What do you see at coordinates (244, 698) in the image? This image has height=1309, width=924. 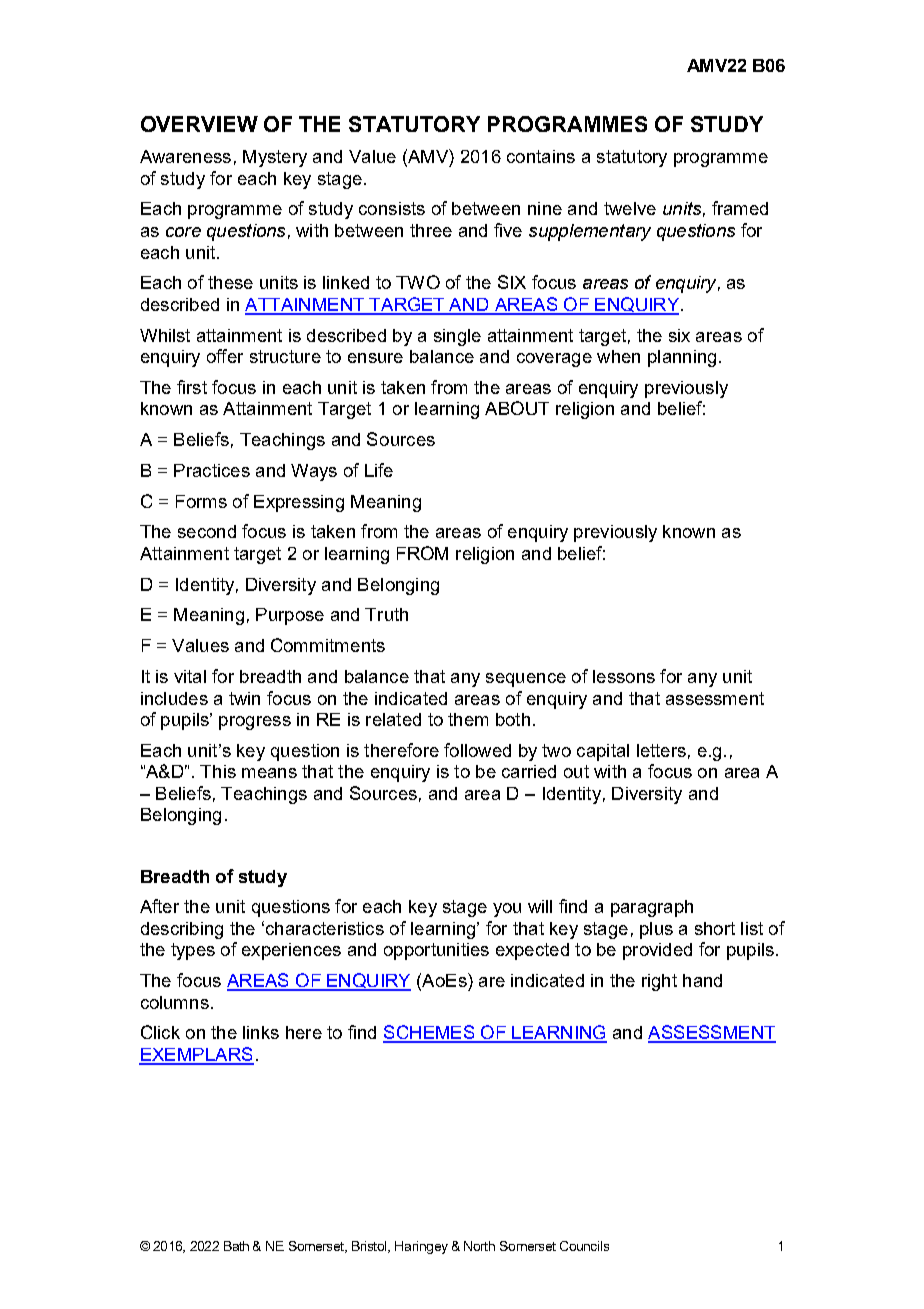 I see `twin` at bounding box center [244, 698].
